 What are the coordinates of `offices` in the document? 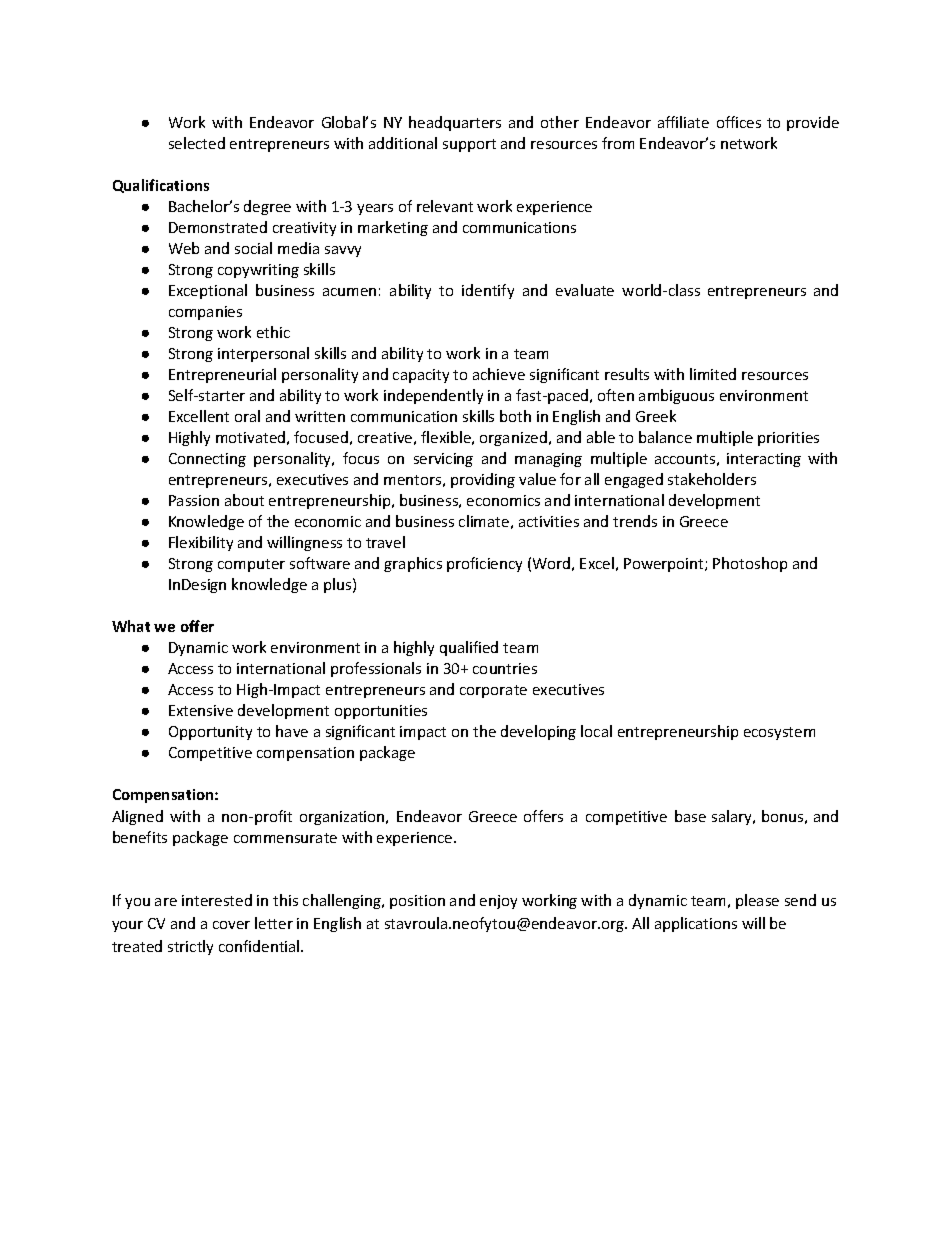 It's located at (739, 122).
